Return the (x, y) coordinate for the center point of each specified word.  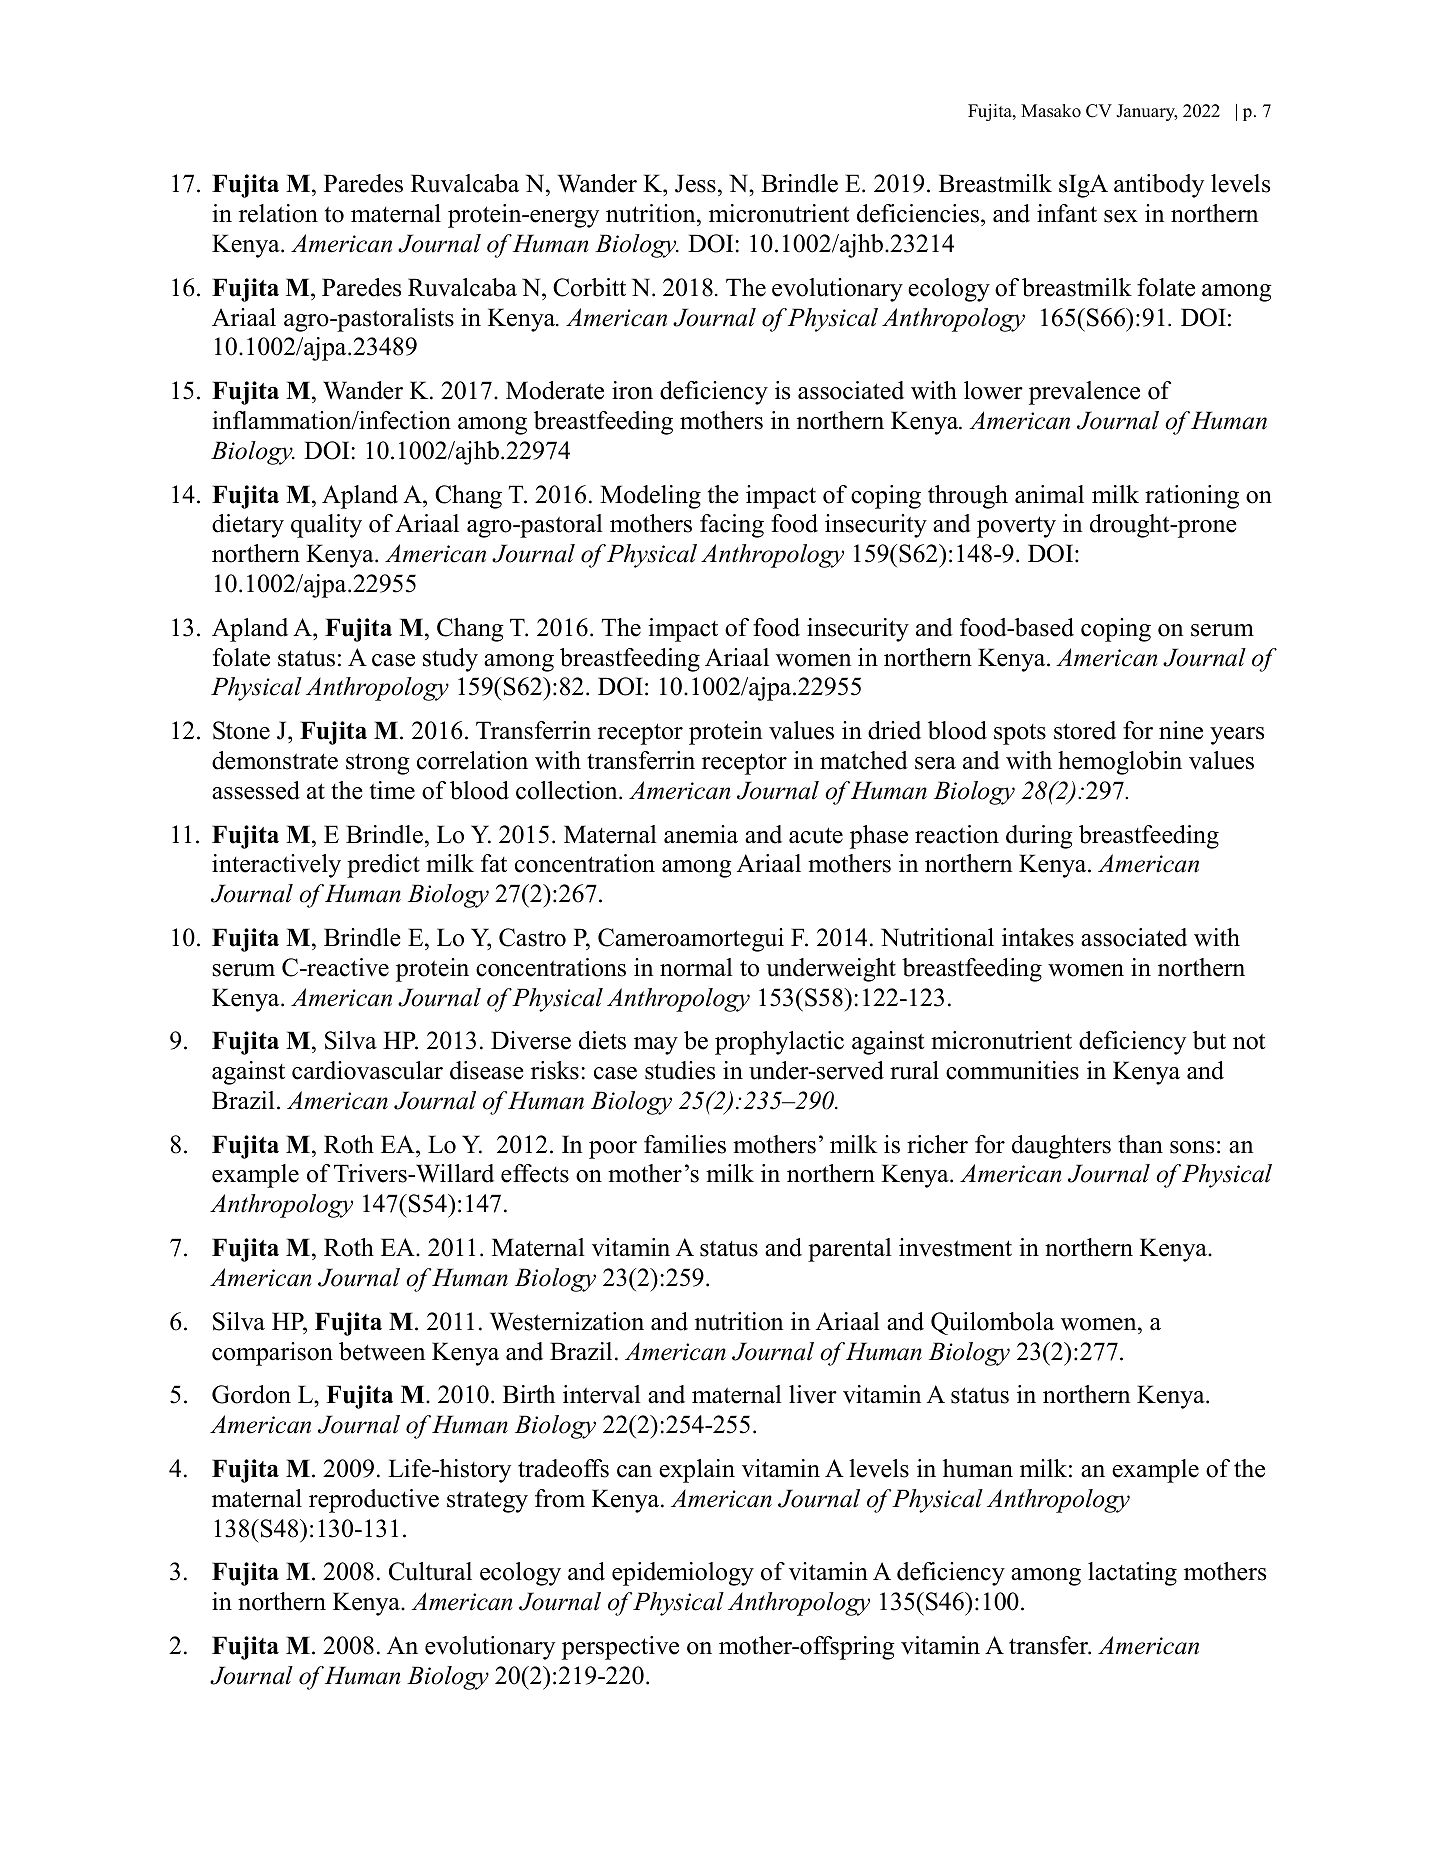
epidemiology (683, 1574)
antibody (1159, 186)
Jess (695, 183)
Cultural (430, 1571)
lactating (1132, 1574)
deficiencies (918, 213)
